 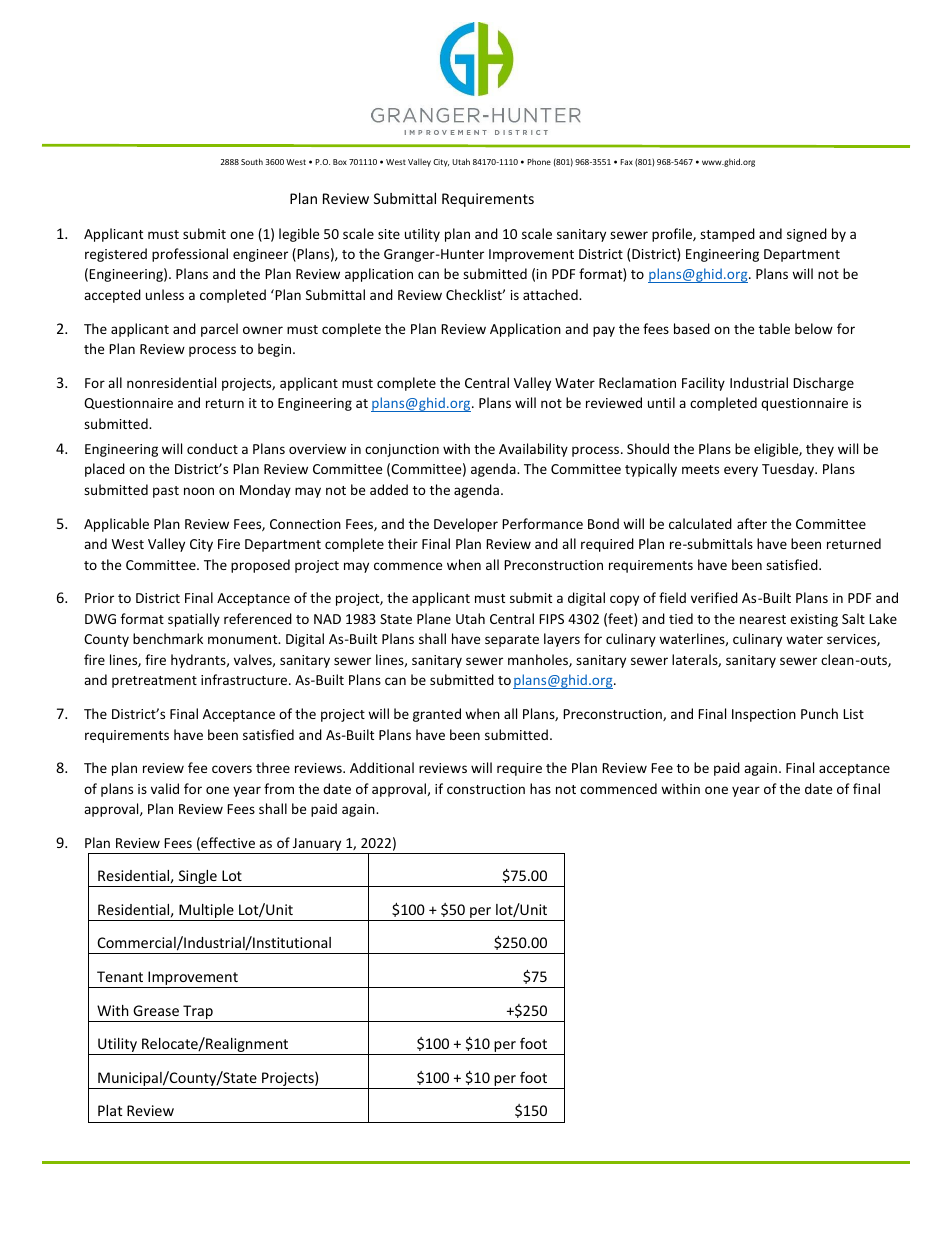 I want to click on Phone, so click(x=539, y=162).
